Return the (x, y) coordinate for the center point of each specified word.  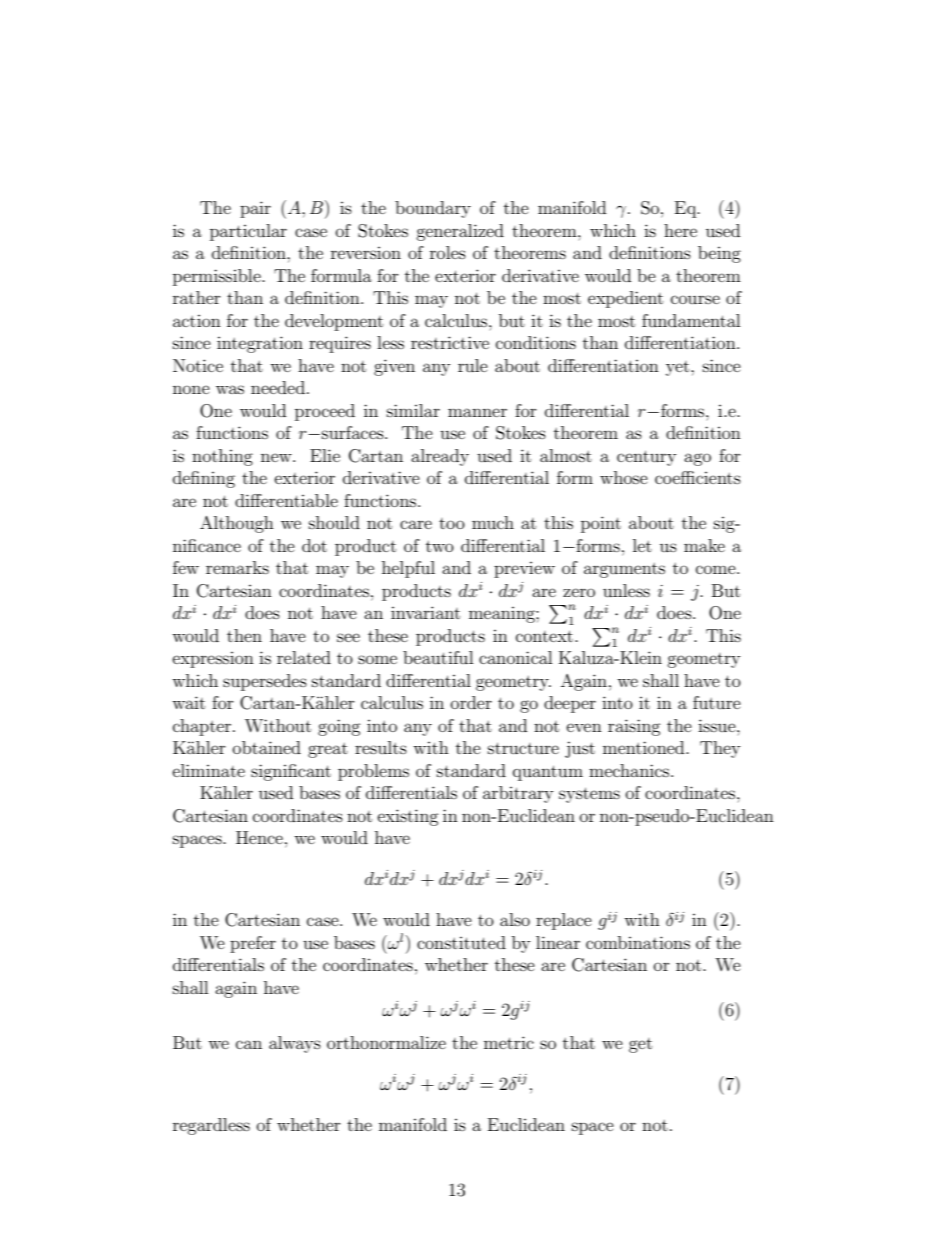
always (295, 1044)
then (244, 635)
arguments (624, 570)
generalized (460, 232)
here (680, 230)
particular (248, 232)
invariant (425, 612)
